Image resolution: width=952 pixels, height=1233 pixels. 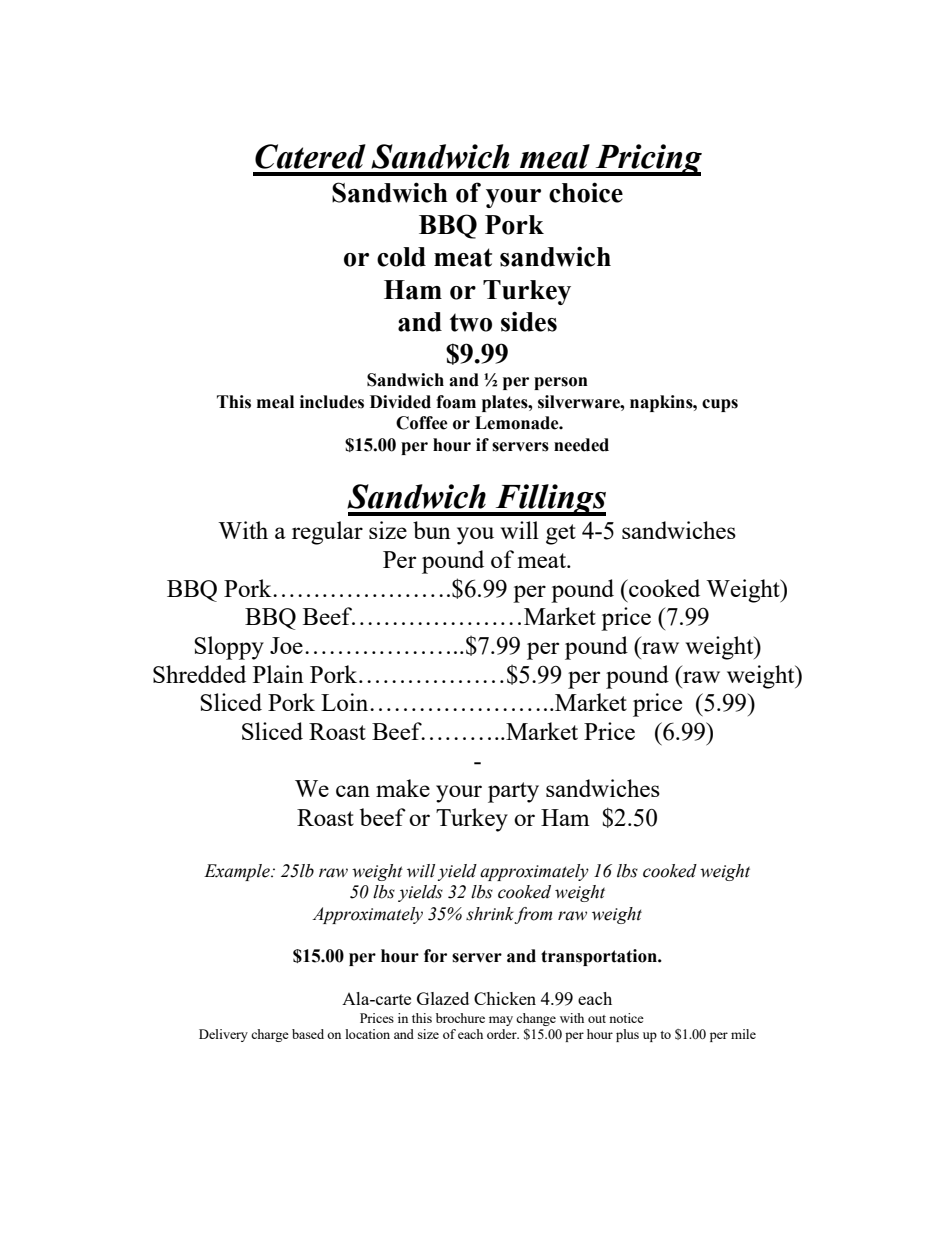 I want to click on includes, so click(x=332, y=402).
